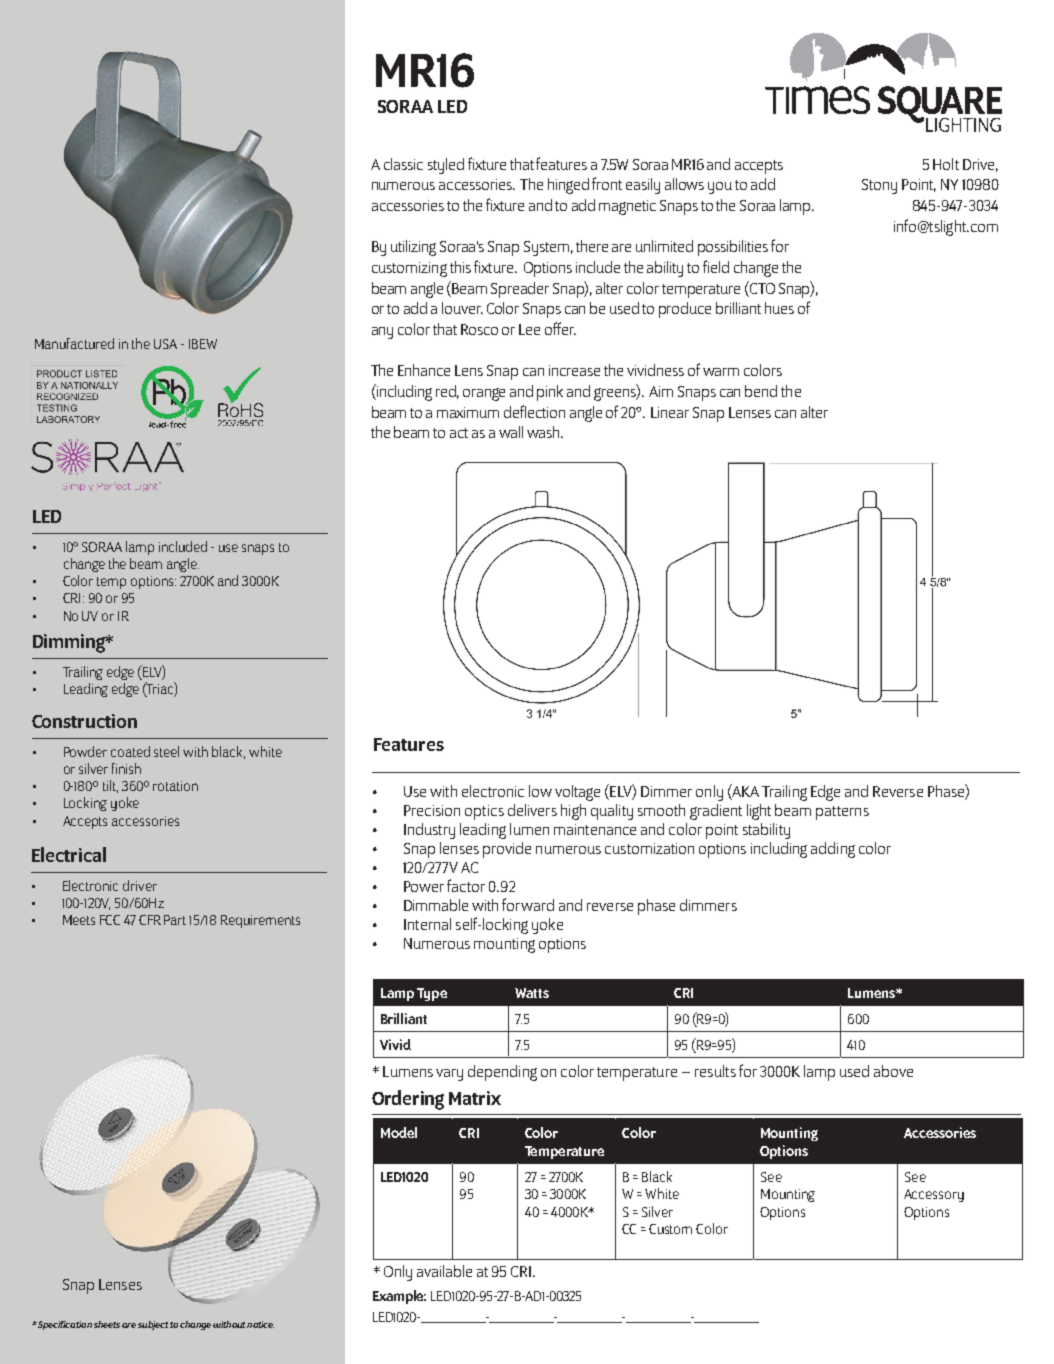  What do you see at coordinates (842, 813) in the document?
I see `patterns` at bounding box center [842, 813].
